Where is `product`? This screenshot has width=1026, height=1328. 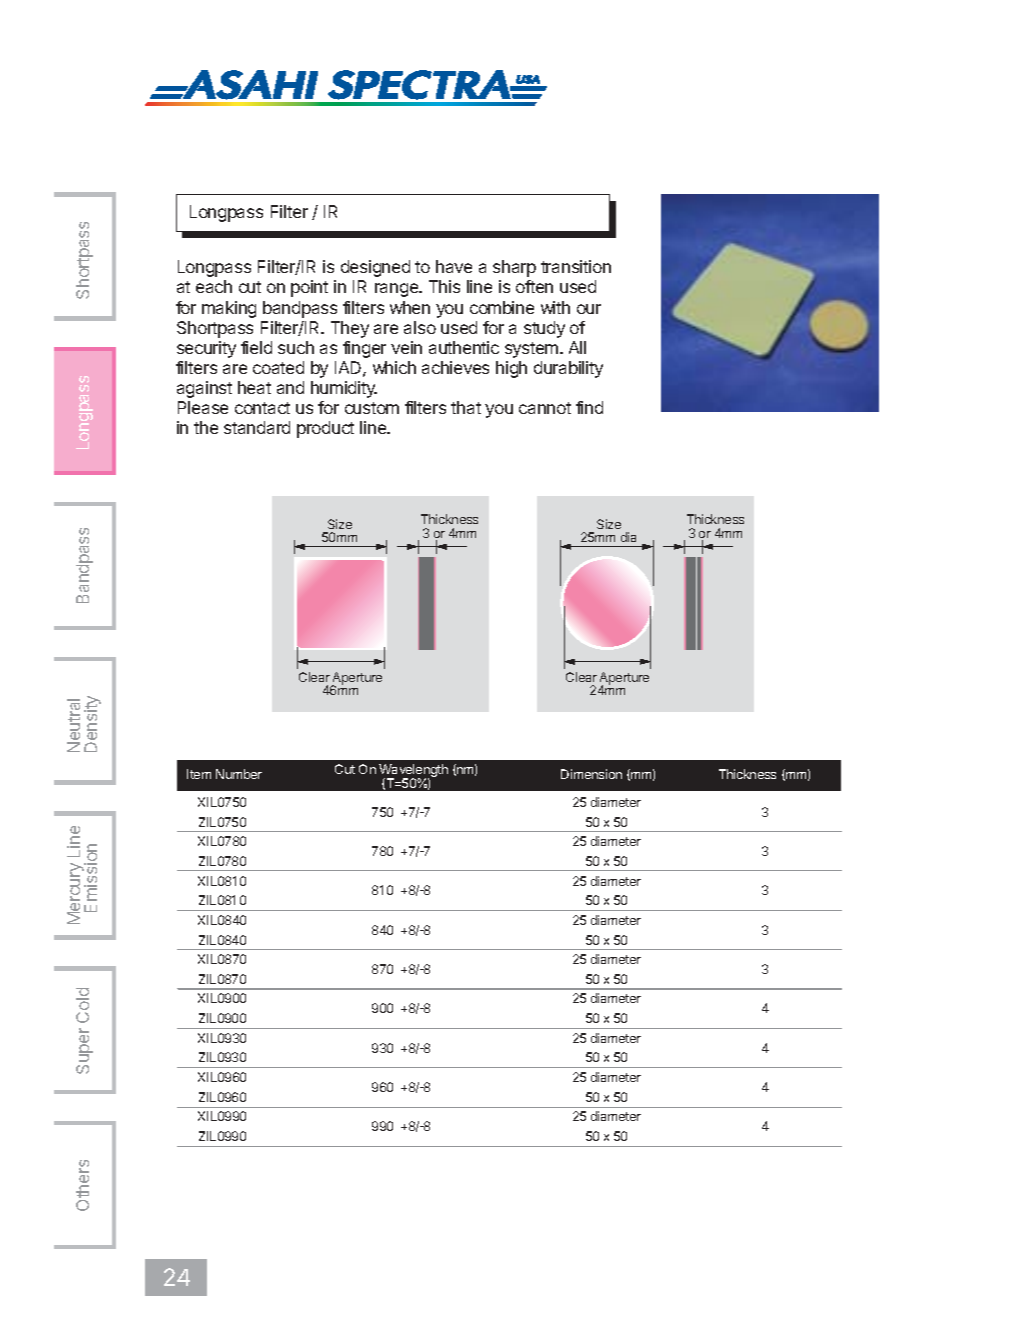
product is located at coordinates (325, 429).
